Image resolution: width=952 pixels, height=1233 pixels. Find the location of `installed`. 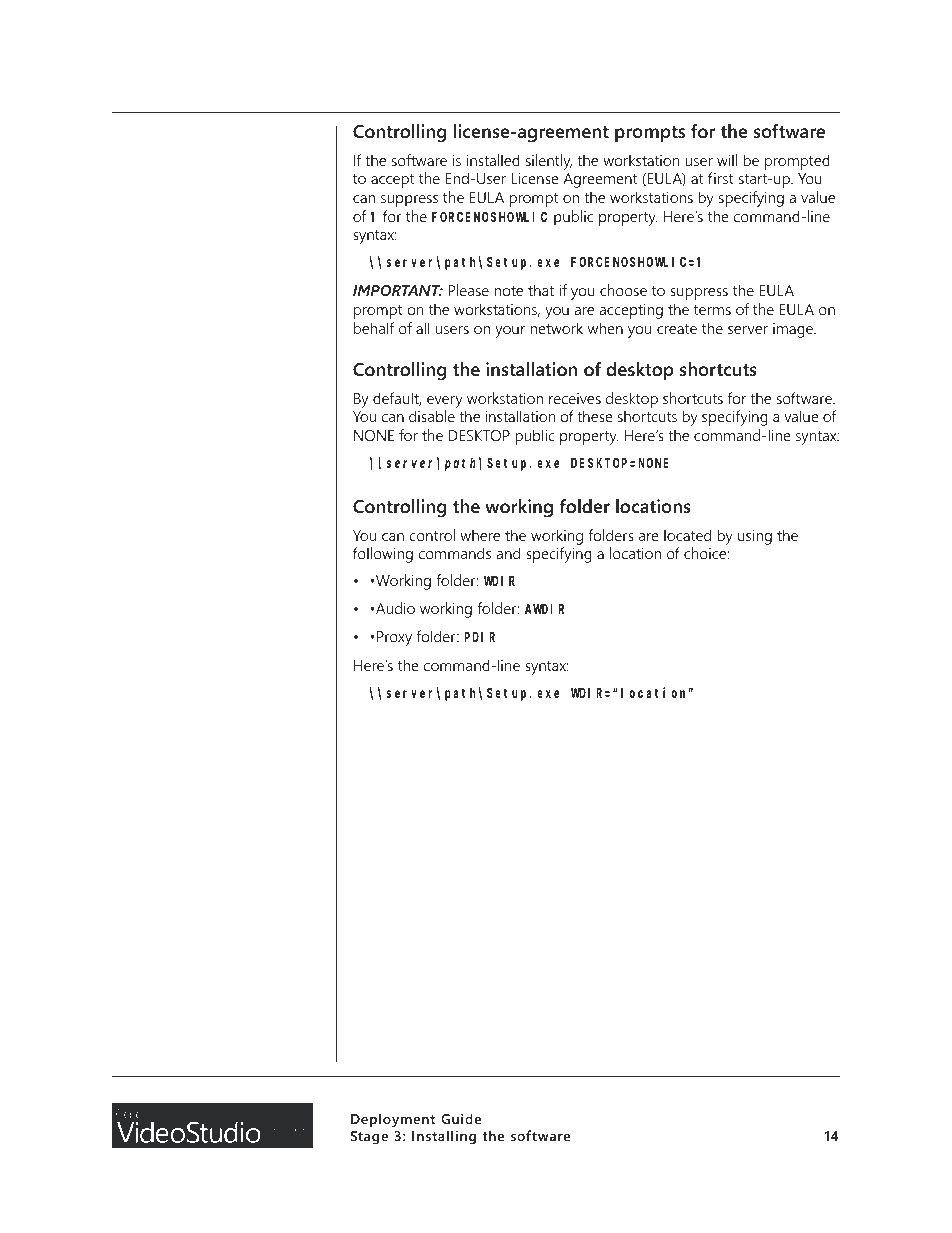

installed is located at coordinates (493, 160).
